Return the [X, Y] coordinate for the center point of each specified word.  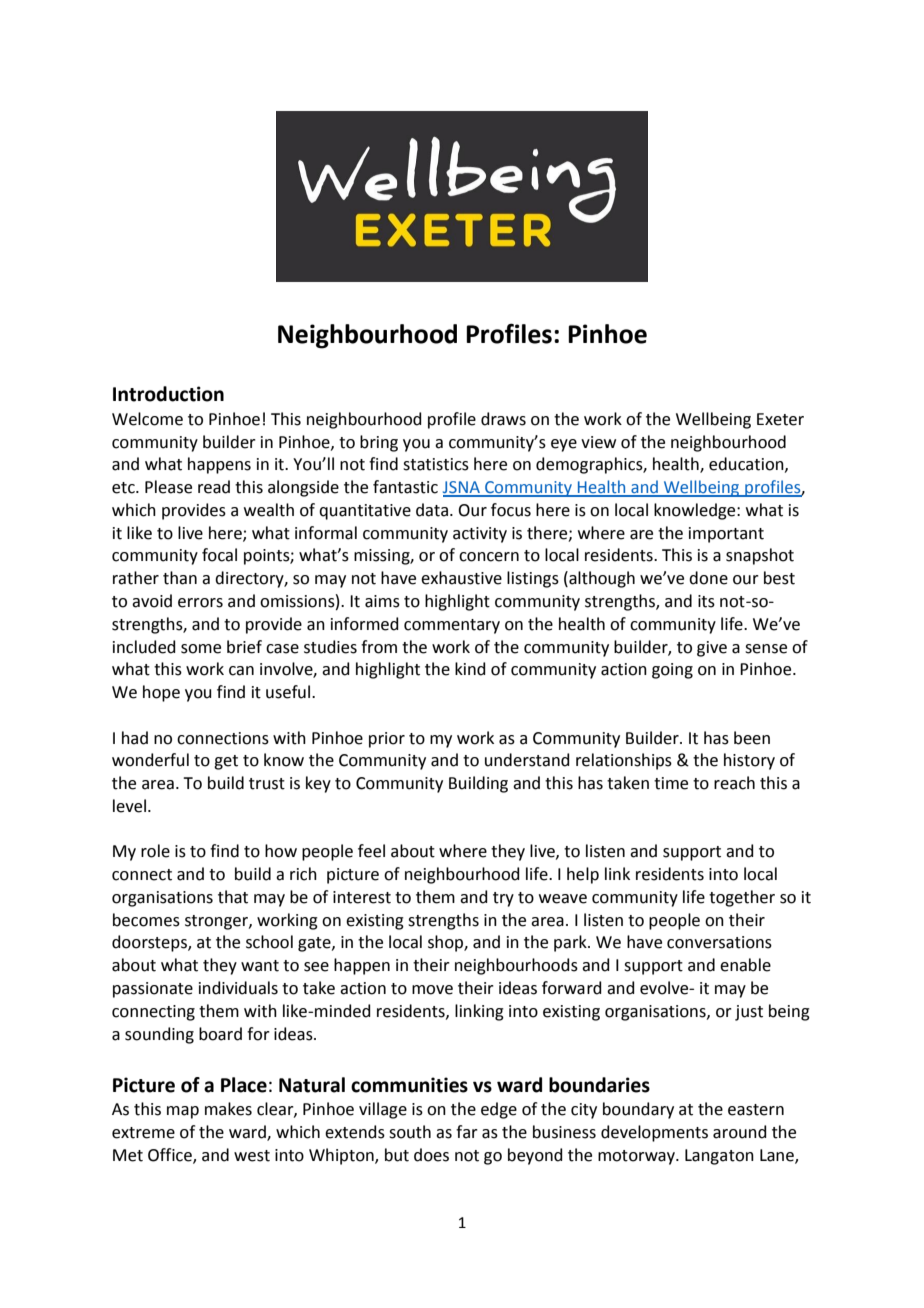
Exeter [780, 419]
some [201, 649]
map [183, 1112]
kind [470, 669]
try [503, 899]
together [742, 898]
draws [503, 419]
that [233, 897]
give [712, 649]
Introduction [168, 394]
